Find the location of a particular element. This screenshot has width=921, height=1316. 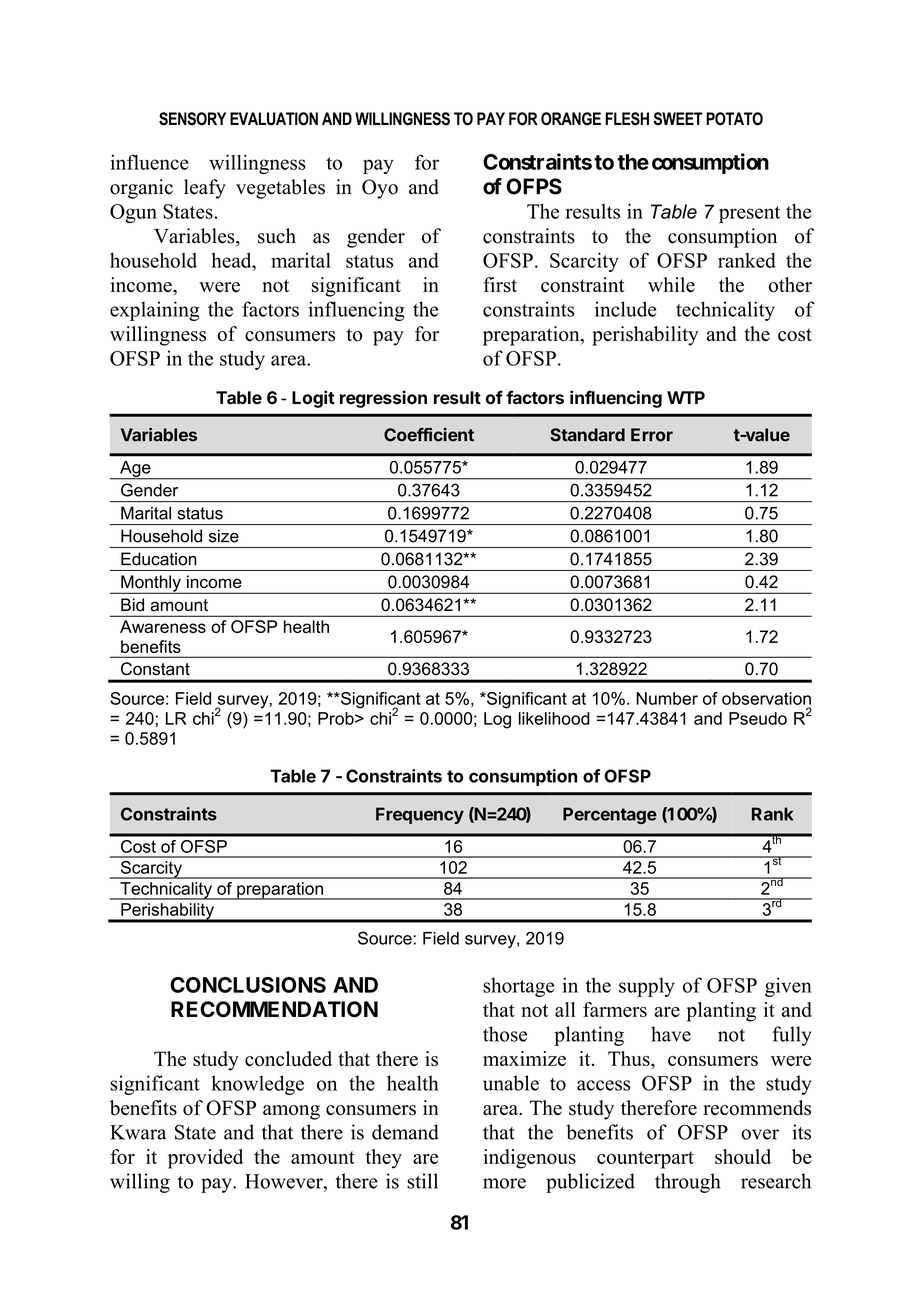

Coefficient is located at coordinates (429, 435).
